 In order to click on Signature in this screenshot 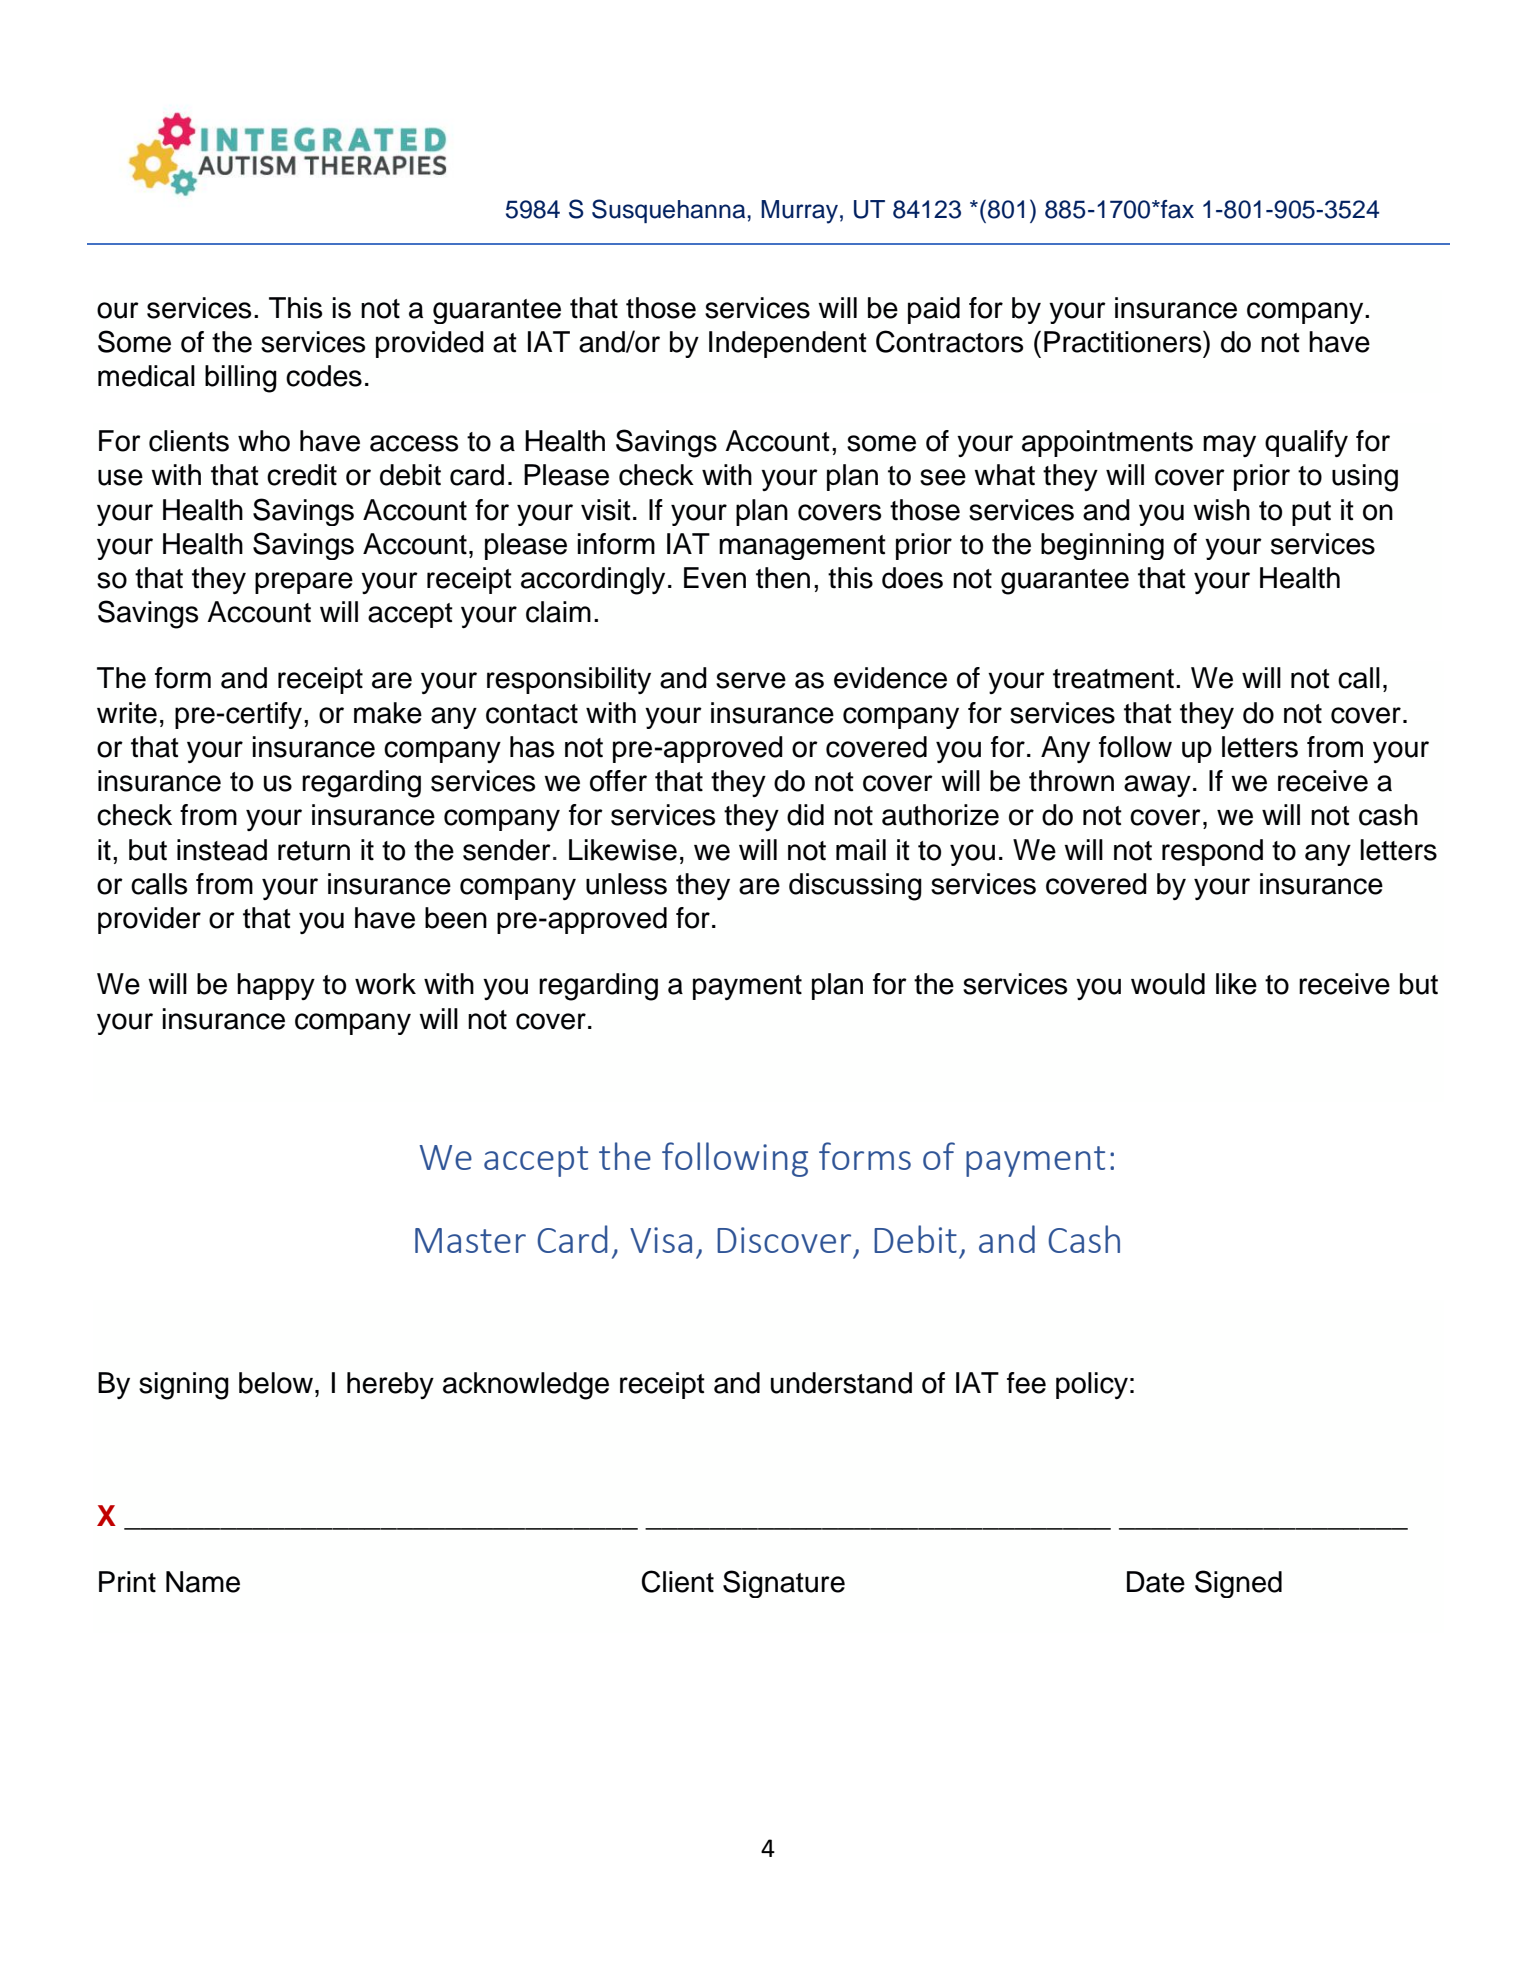, I will do `click(784, 1584)`.
